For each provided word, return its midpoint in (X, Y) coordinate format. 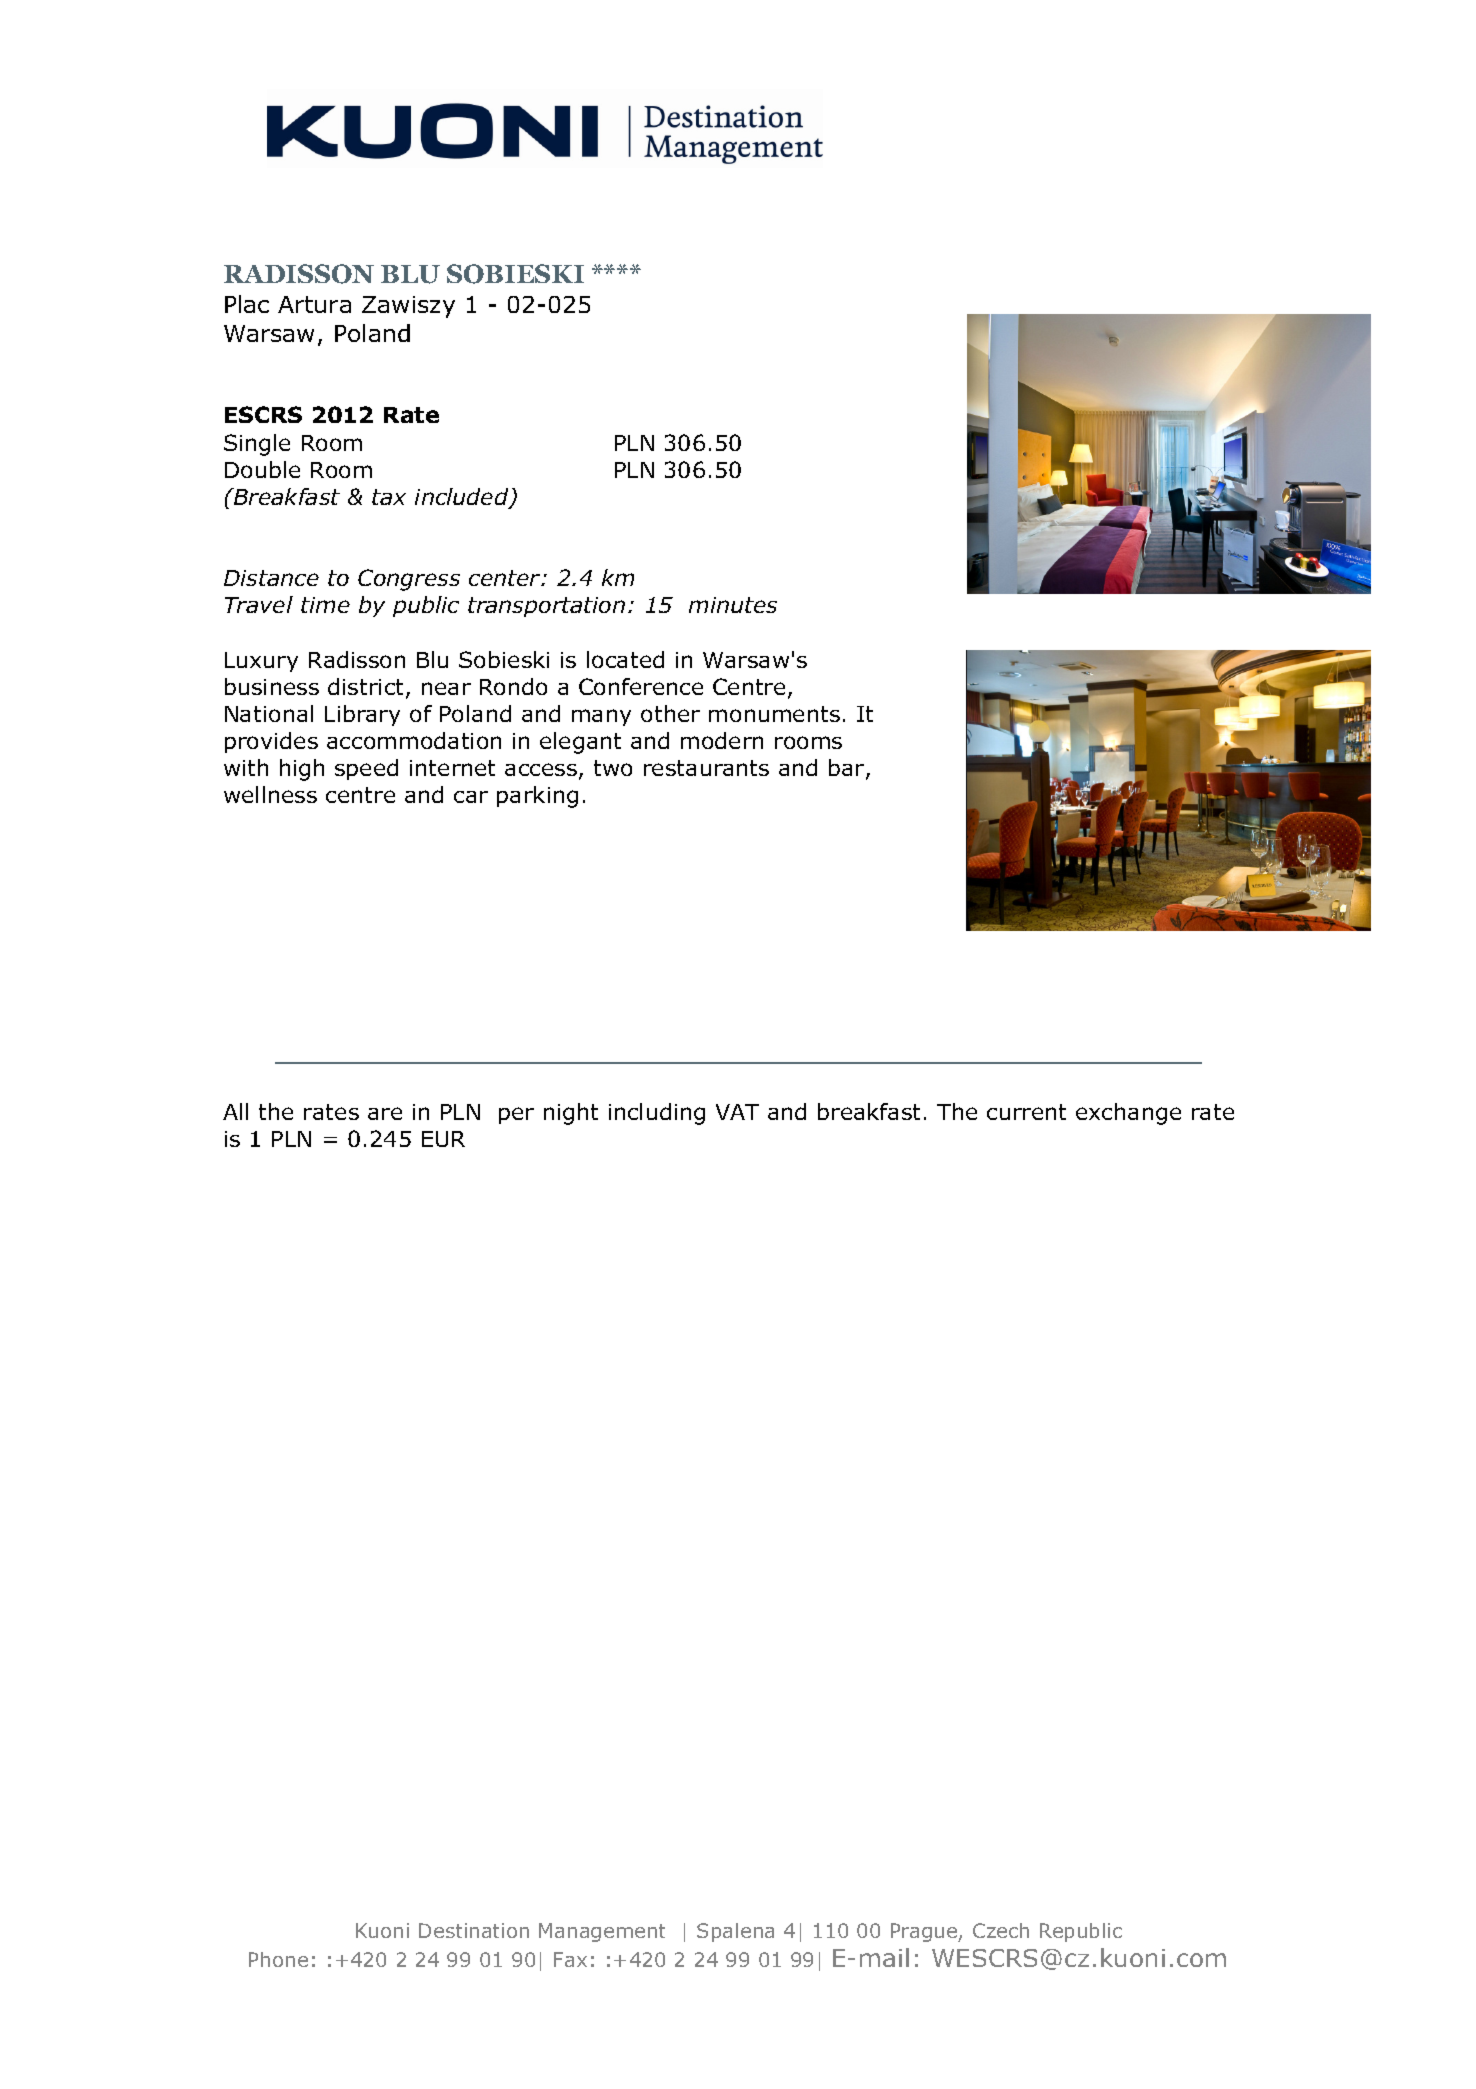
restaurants (706, 768)
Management (602, 1932)
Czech (1001, 1930)
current (1026, 1112)
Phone (278, 1959)
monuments (774, 714)
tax (389, 497)
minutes (733, 605)
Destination (474, 1930)
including (657, 1114)
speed (366, 769)
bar (848, 769)
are (385, 1113)
